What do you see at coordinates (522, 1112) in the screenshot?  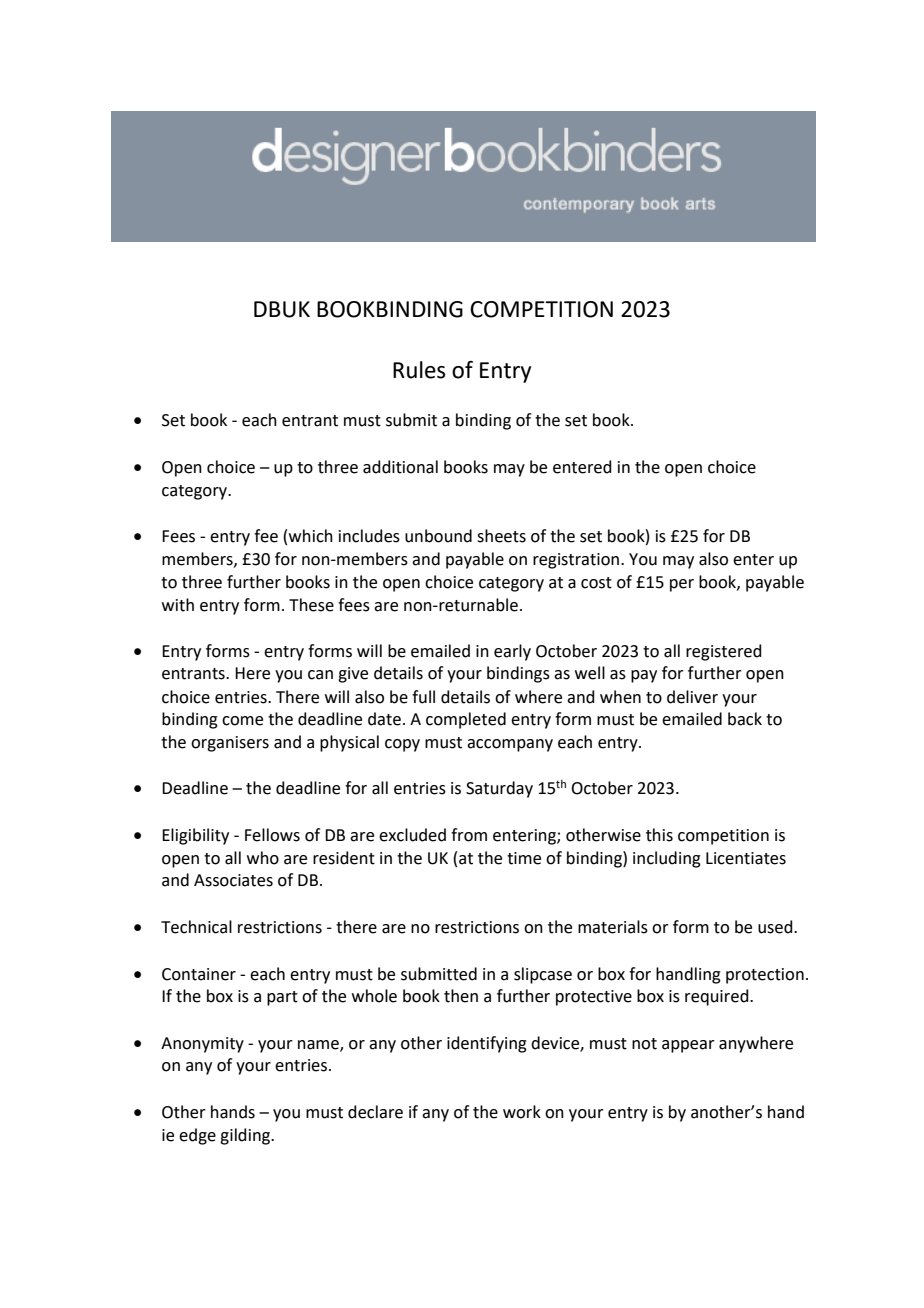 I see `work` at bounding box center [522, 1112].
